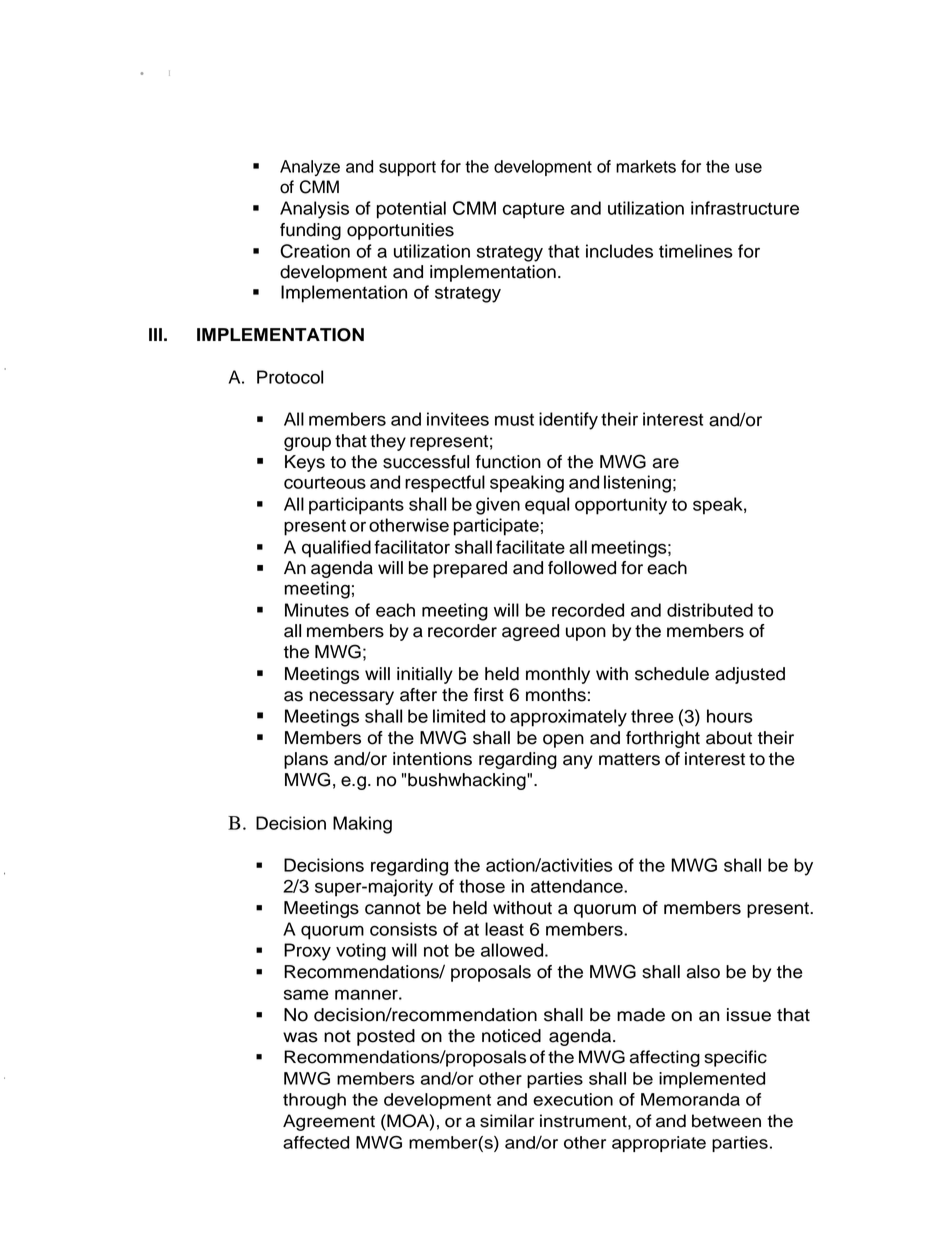 This document has width=952, height=1233. I want to click on respectful, so click(445, 484).
